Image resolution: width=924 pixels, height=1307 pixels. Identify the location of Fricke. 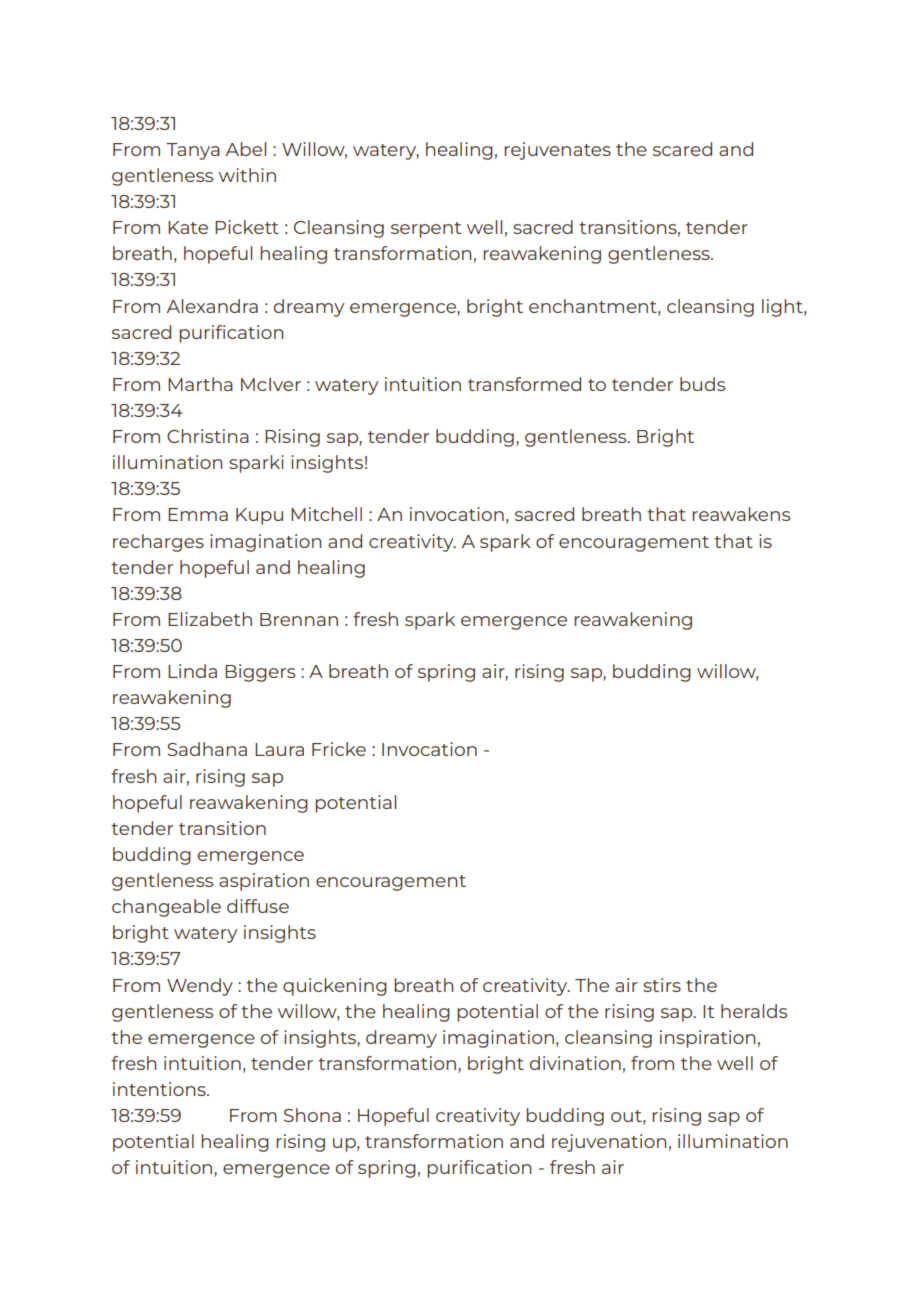
(339, 749).
